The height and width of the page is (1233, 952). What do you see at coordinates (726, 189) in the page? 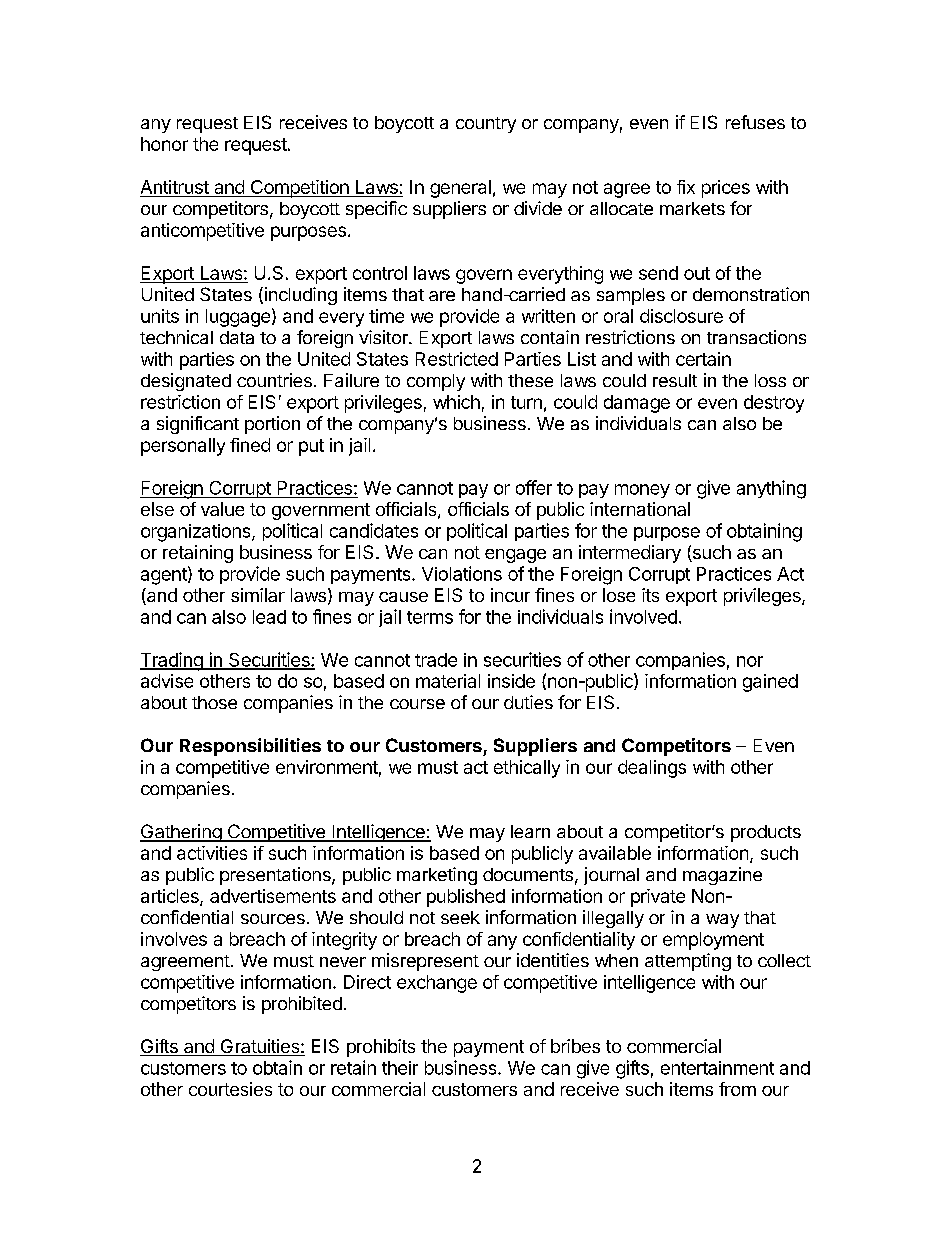
I see `prices` at bounding box center [726, 189].
